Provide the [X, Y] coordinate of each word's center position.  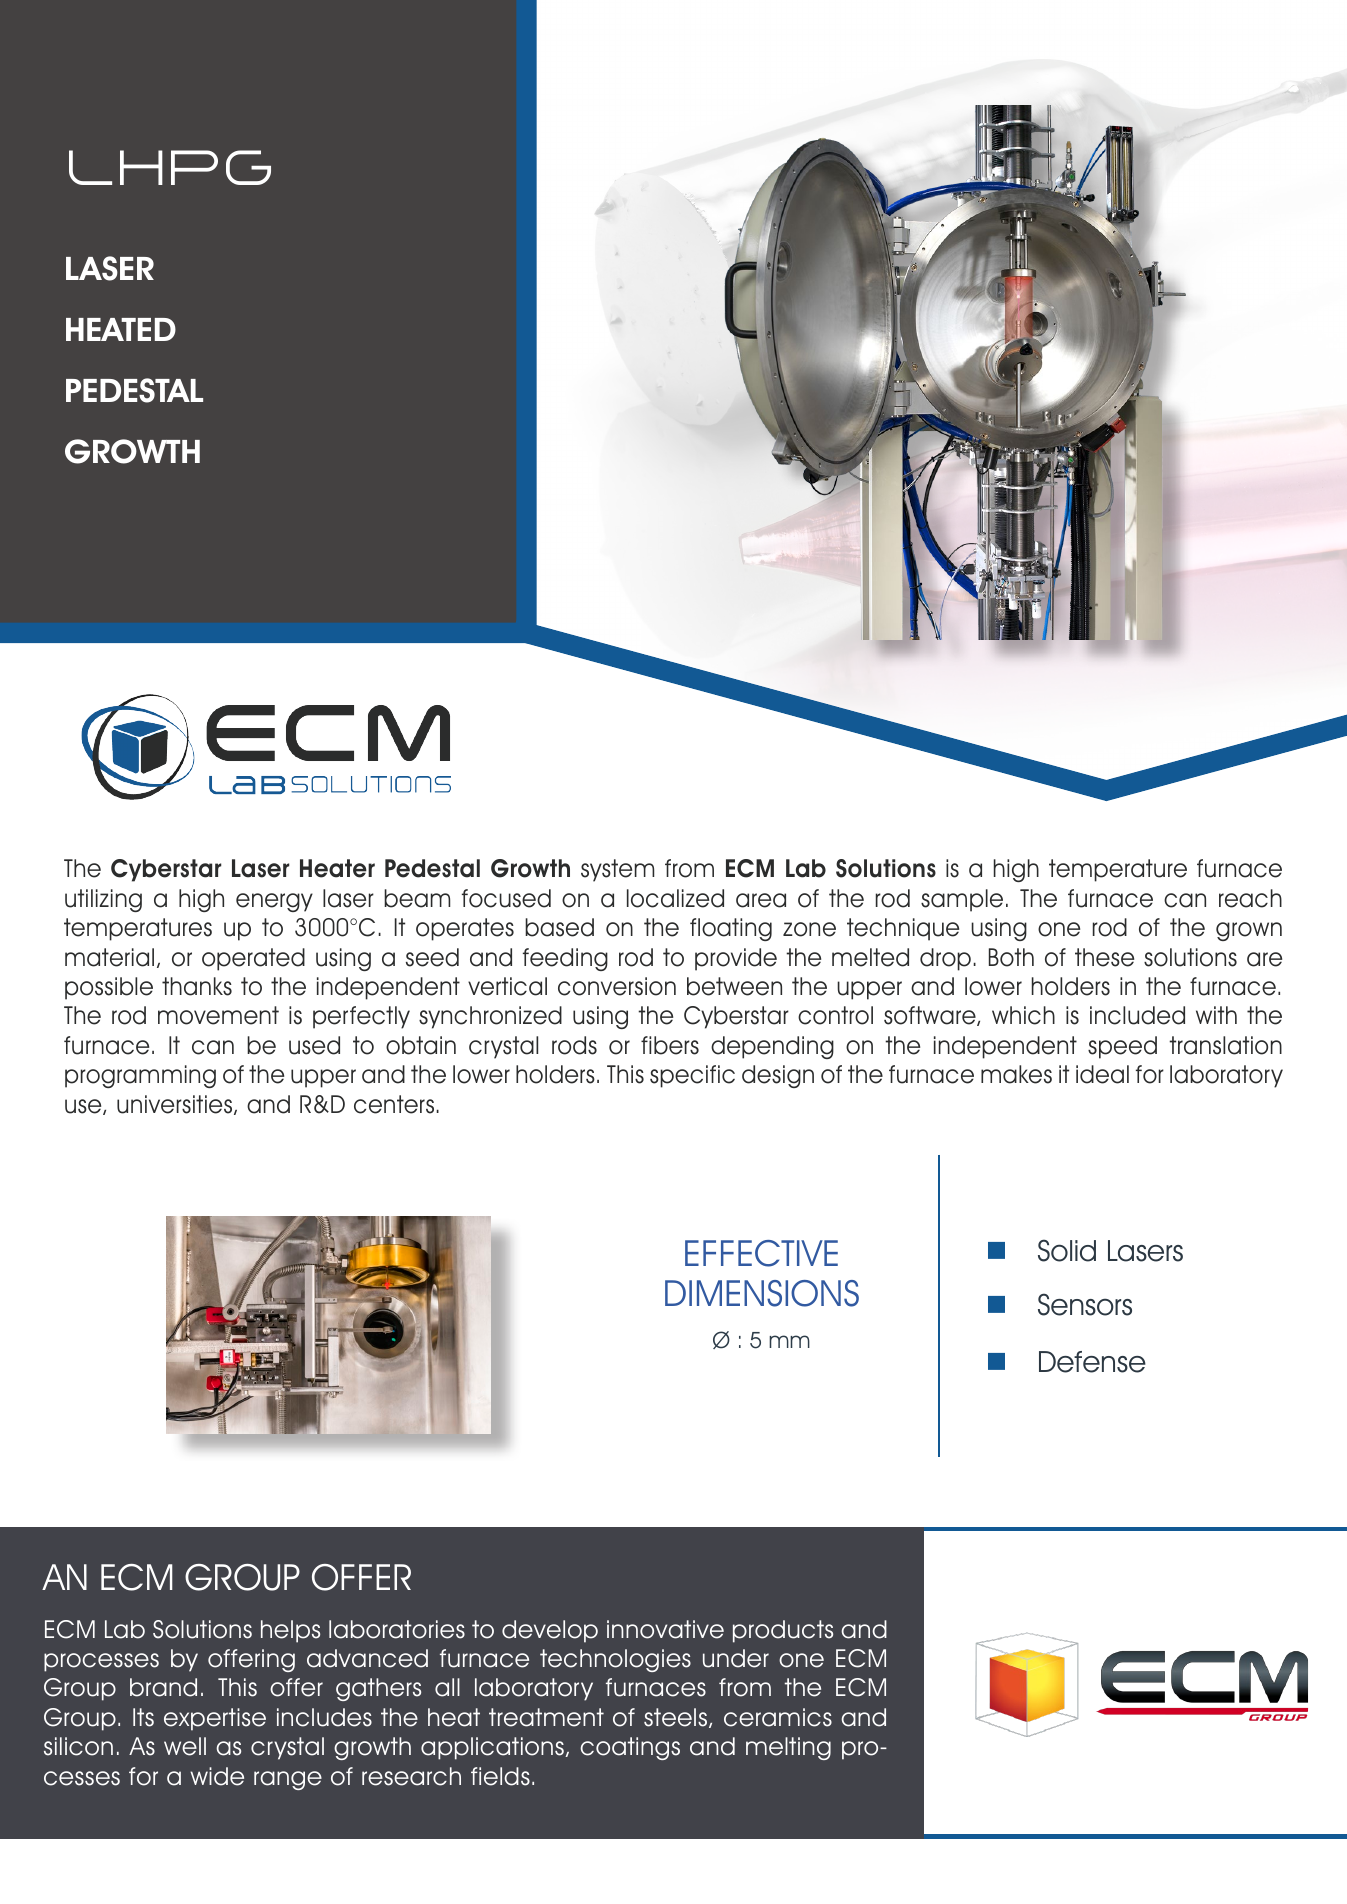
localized [675, 898]
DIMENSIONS [762, 1293]
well [185, 1746]
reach [1250, 898]
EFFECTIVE [761, 1253]
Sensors [1085, 1304]
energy [274, 902]
